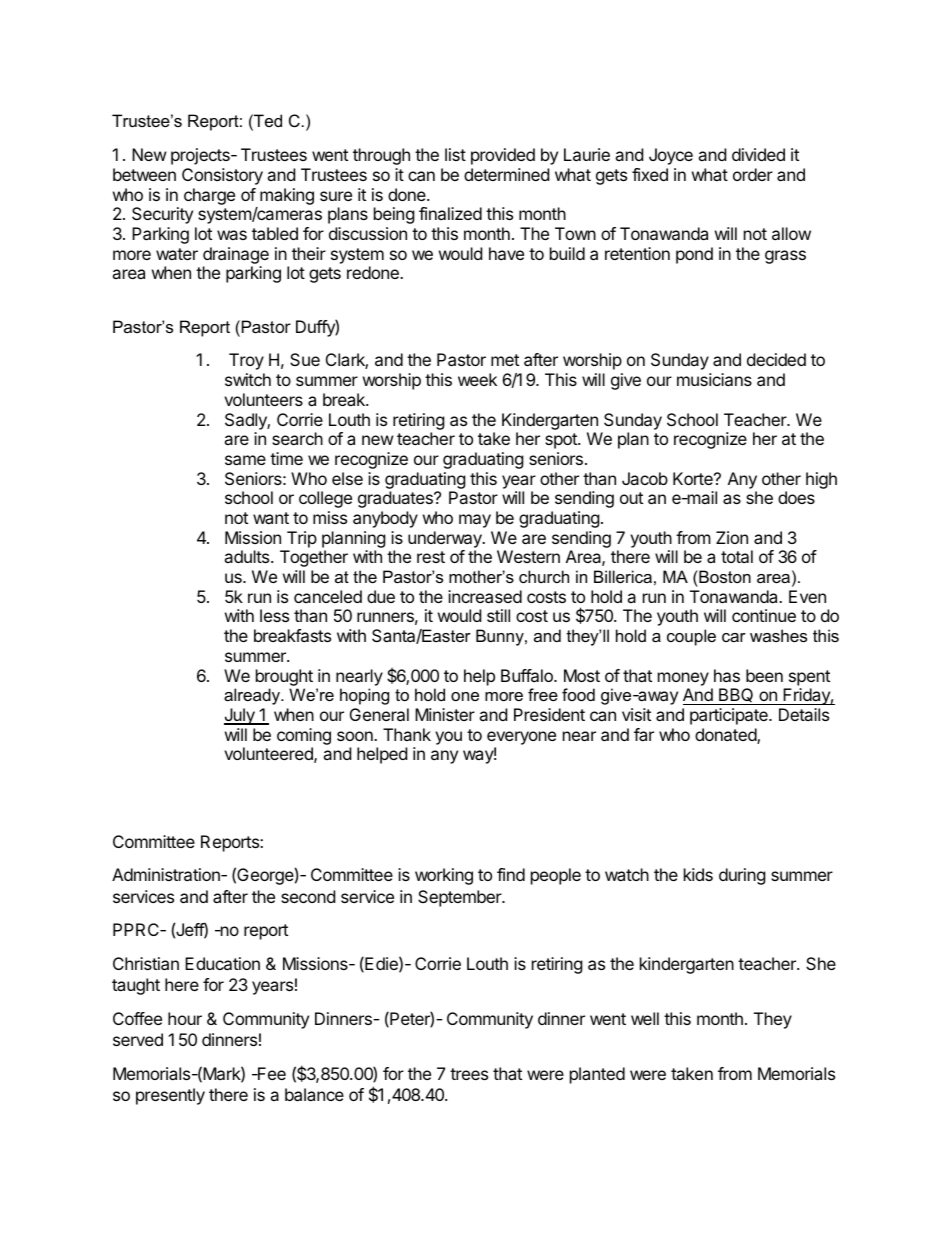 This image has width=952, height=1233. What do you see at coordinates (209, 196) in the image?
I see `charge` at bounding box center [209, 196].
